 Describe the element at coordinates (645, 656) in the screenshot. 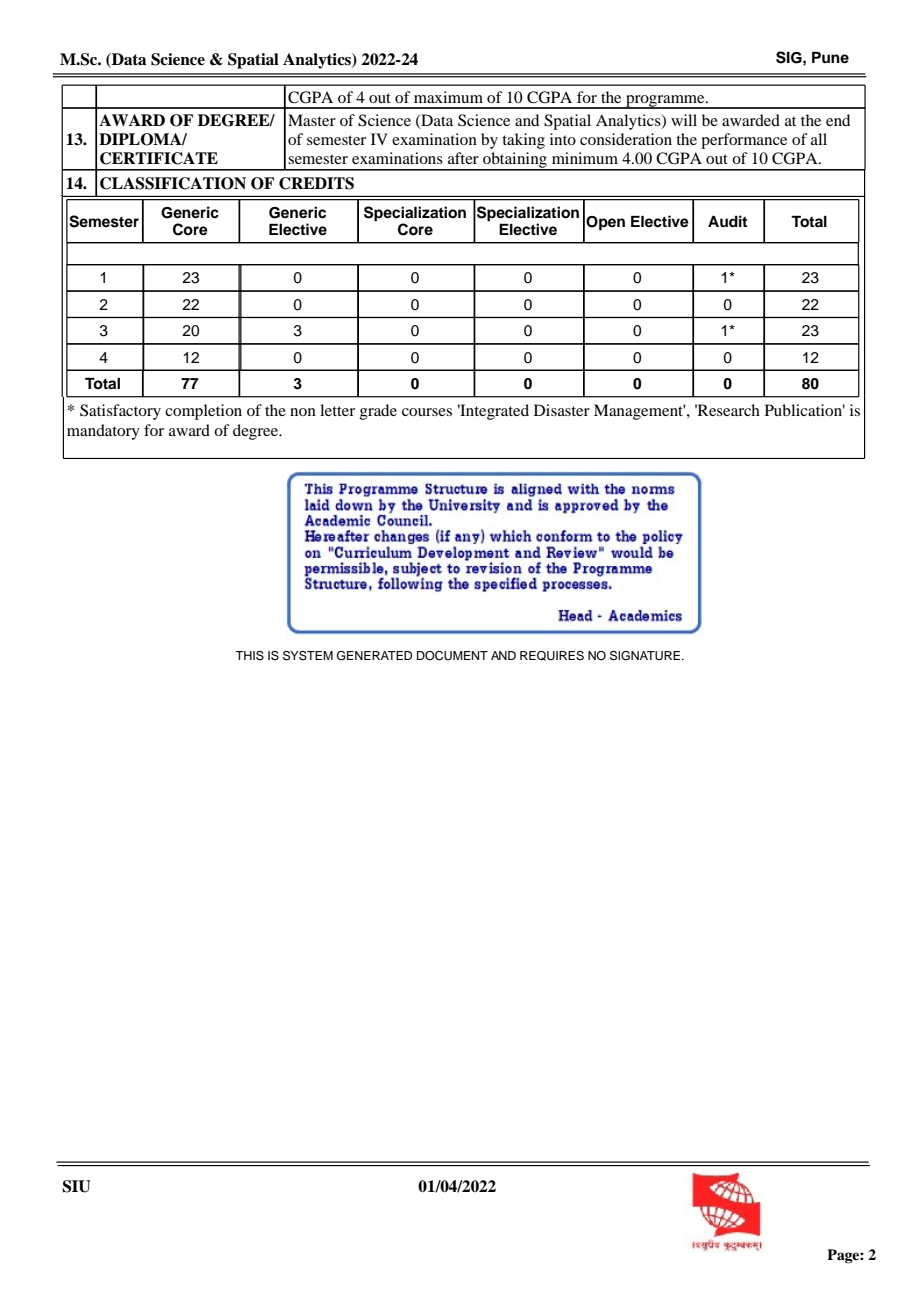

I see `SIGNATURE` at that location.
